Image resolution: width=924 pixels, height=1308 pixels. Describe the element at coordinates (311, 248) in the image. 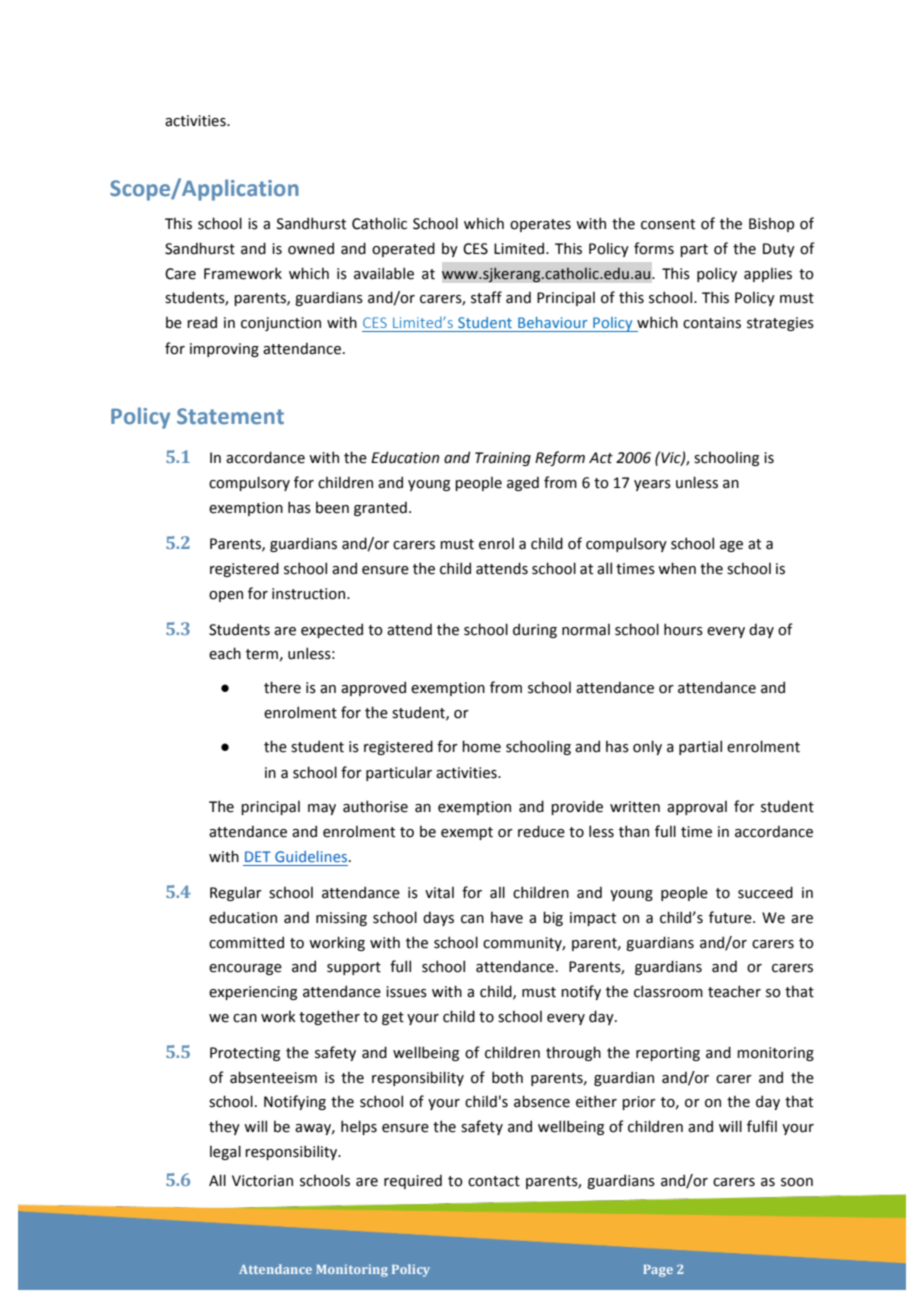

I see `owned` at that location.
